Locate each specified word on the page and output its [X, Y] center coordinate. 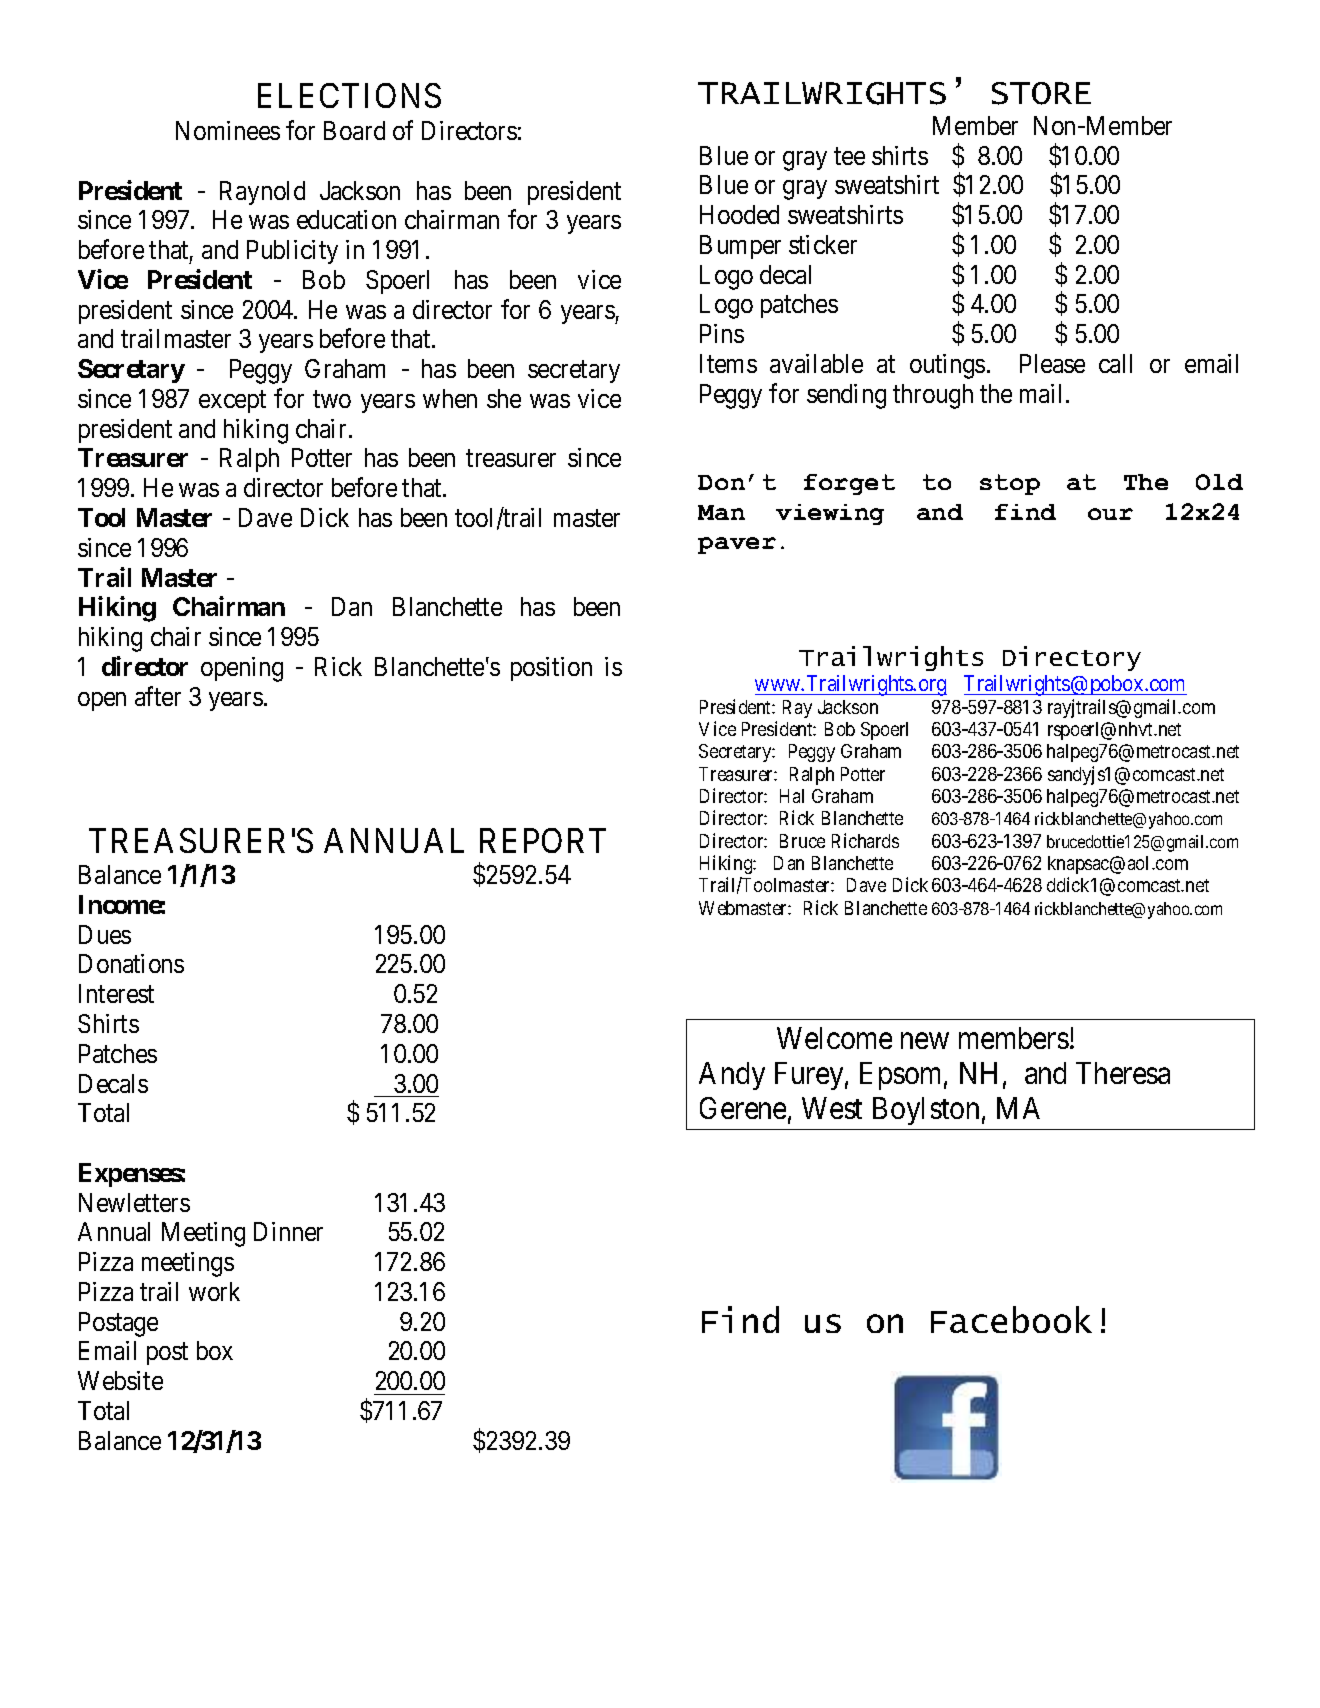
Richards [865, 840]
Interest [116, 993]
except [232, 402]
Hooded [739, 214]
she [504, 398]
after [158, 696]
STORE [1041, 93]
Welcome [834, 1038]
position [551, 669]
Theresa [1123, 1073]
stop [1010, 484]
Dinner [288, 1231]
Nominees [228, 130]
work [214, 1291]
